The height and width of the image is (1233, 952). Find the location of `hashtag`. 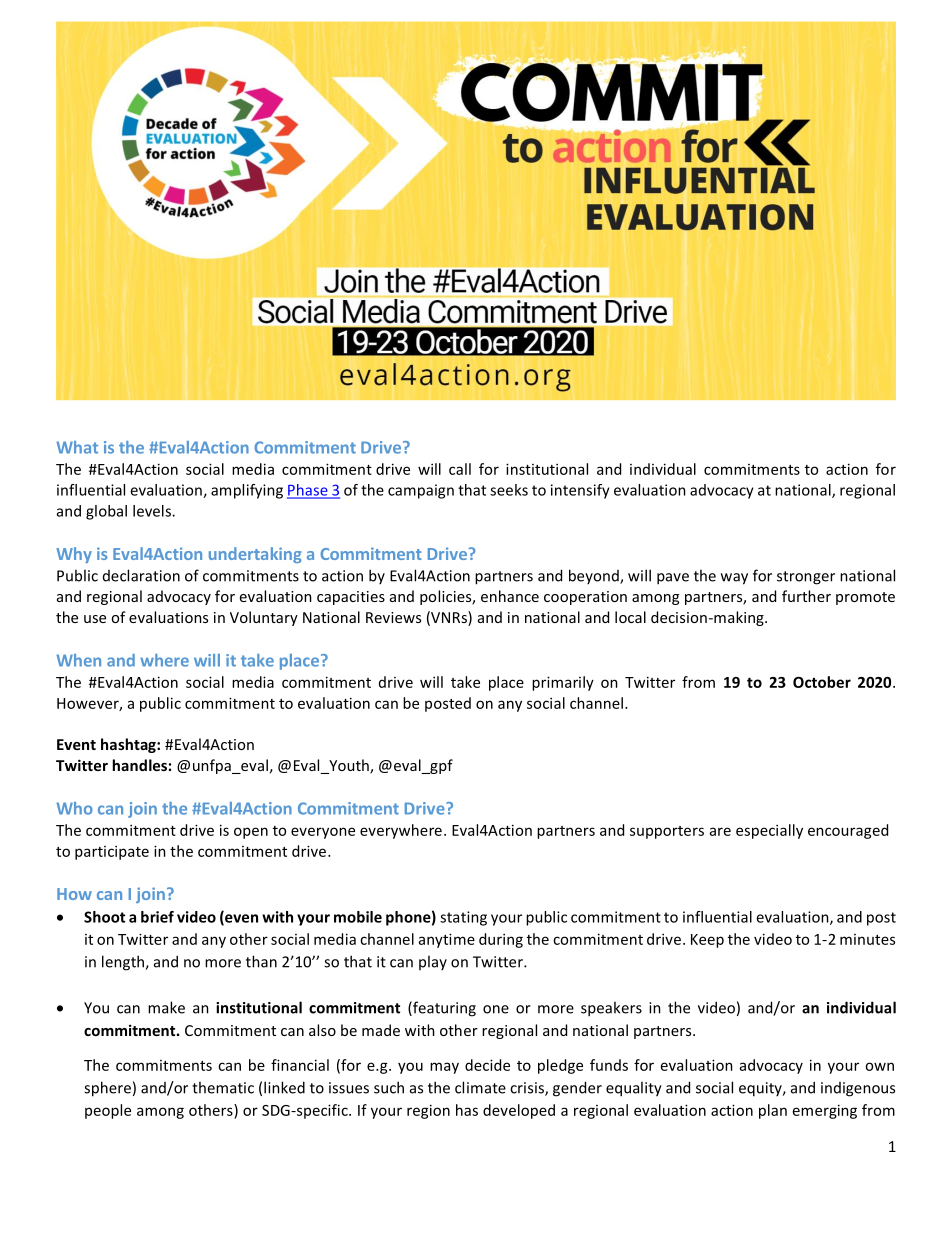

hashtag is located at coordinates (129, 745).
